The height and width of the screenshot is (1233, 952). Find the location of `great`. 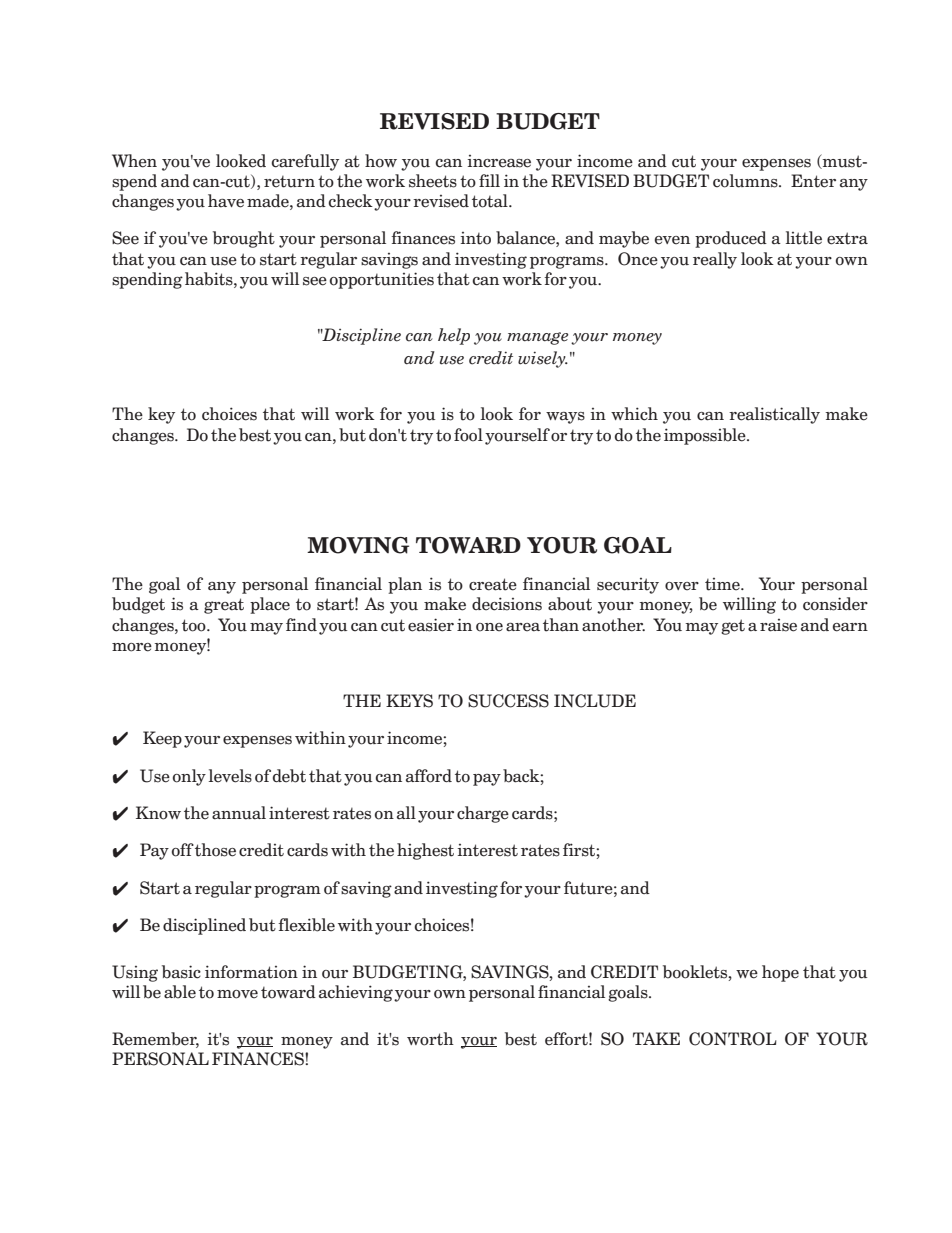

great is located at coordinates (224, 606).
